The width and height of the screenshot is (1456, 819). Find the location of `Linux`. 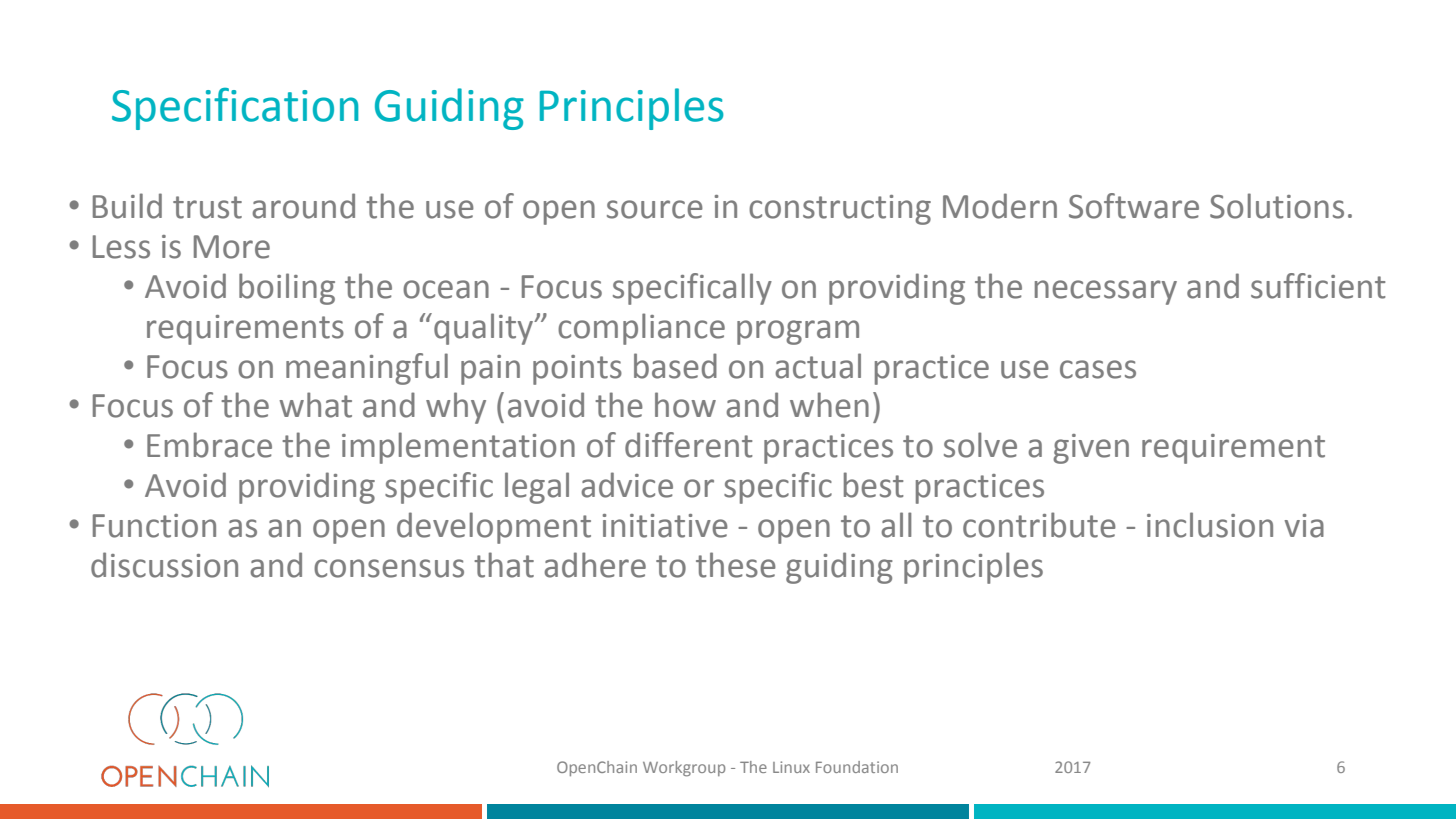

Linux is located at coordinates (791, 767).
